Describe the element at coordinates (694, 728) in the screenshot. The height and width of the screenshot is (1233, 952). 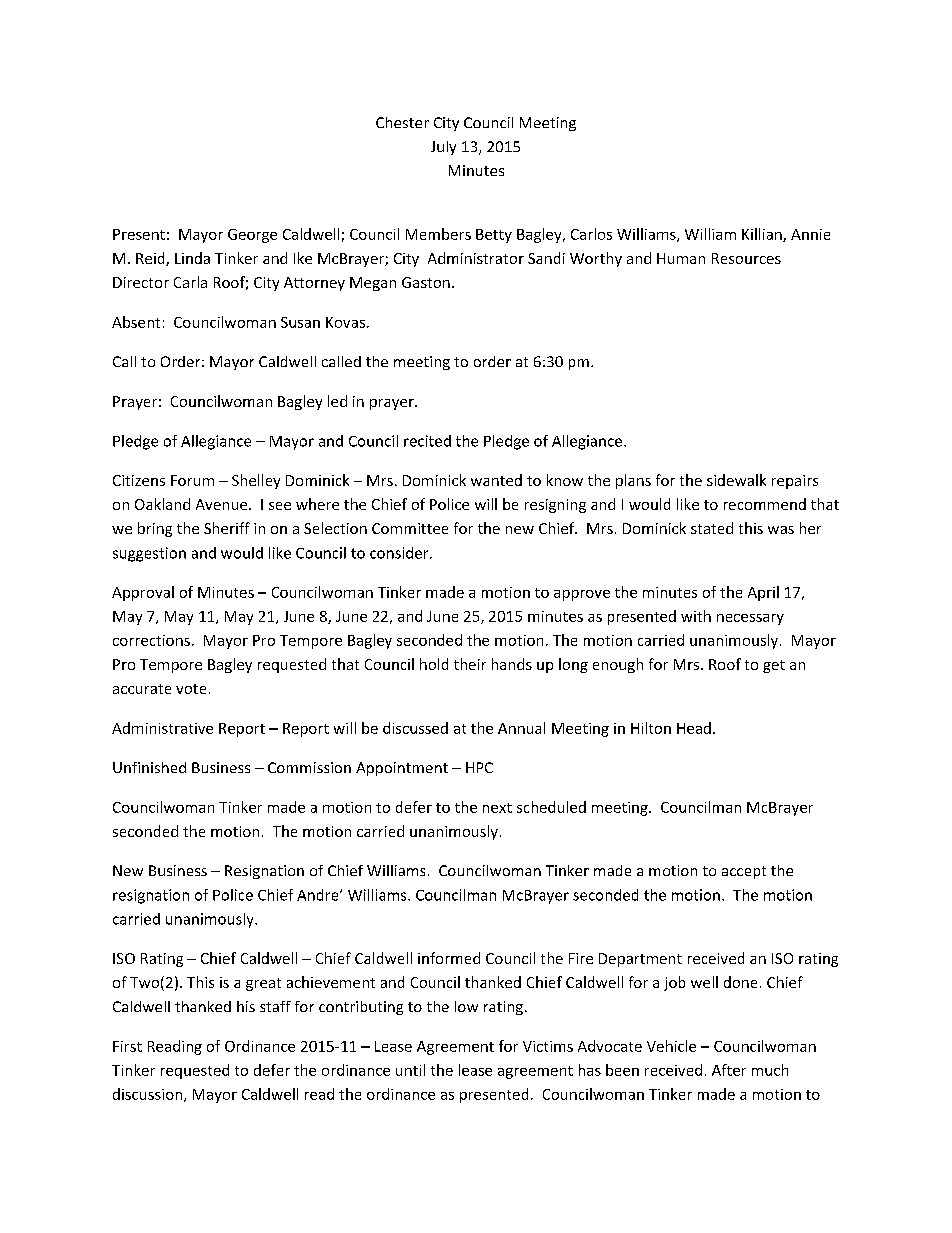
I see `Head` at that location.
